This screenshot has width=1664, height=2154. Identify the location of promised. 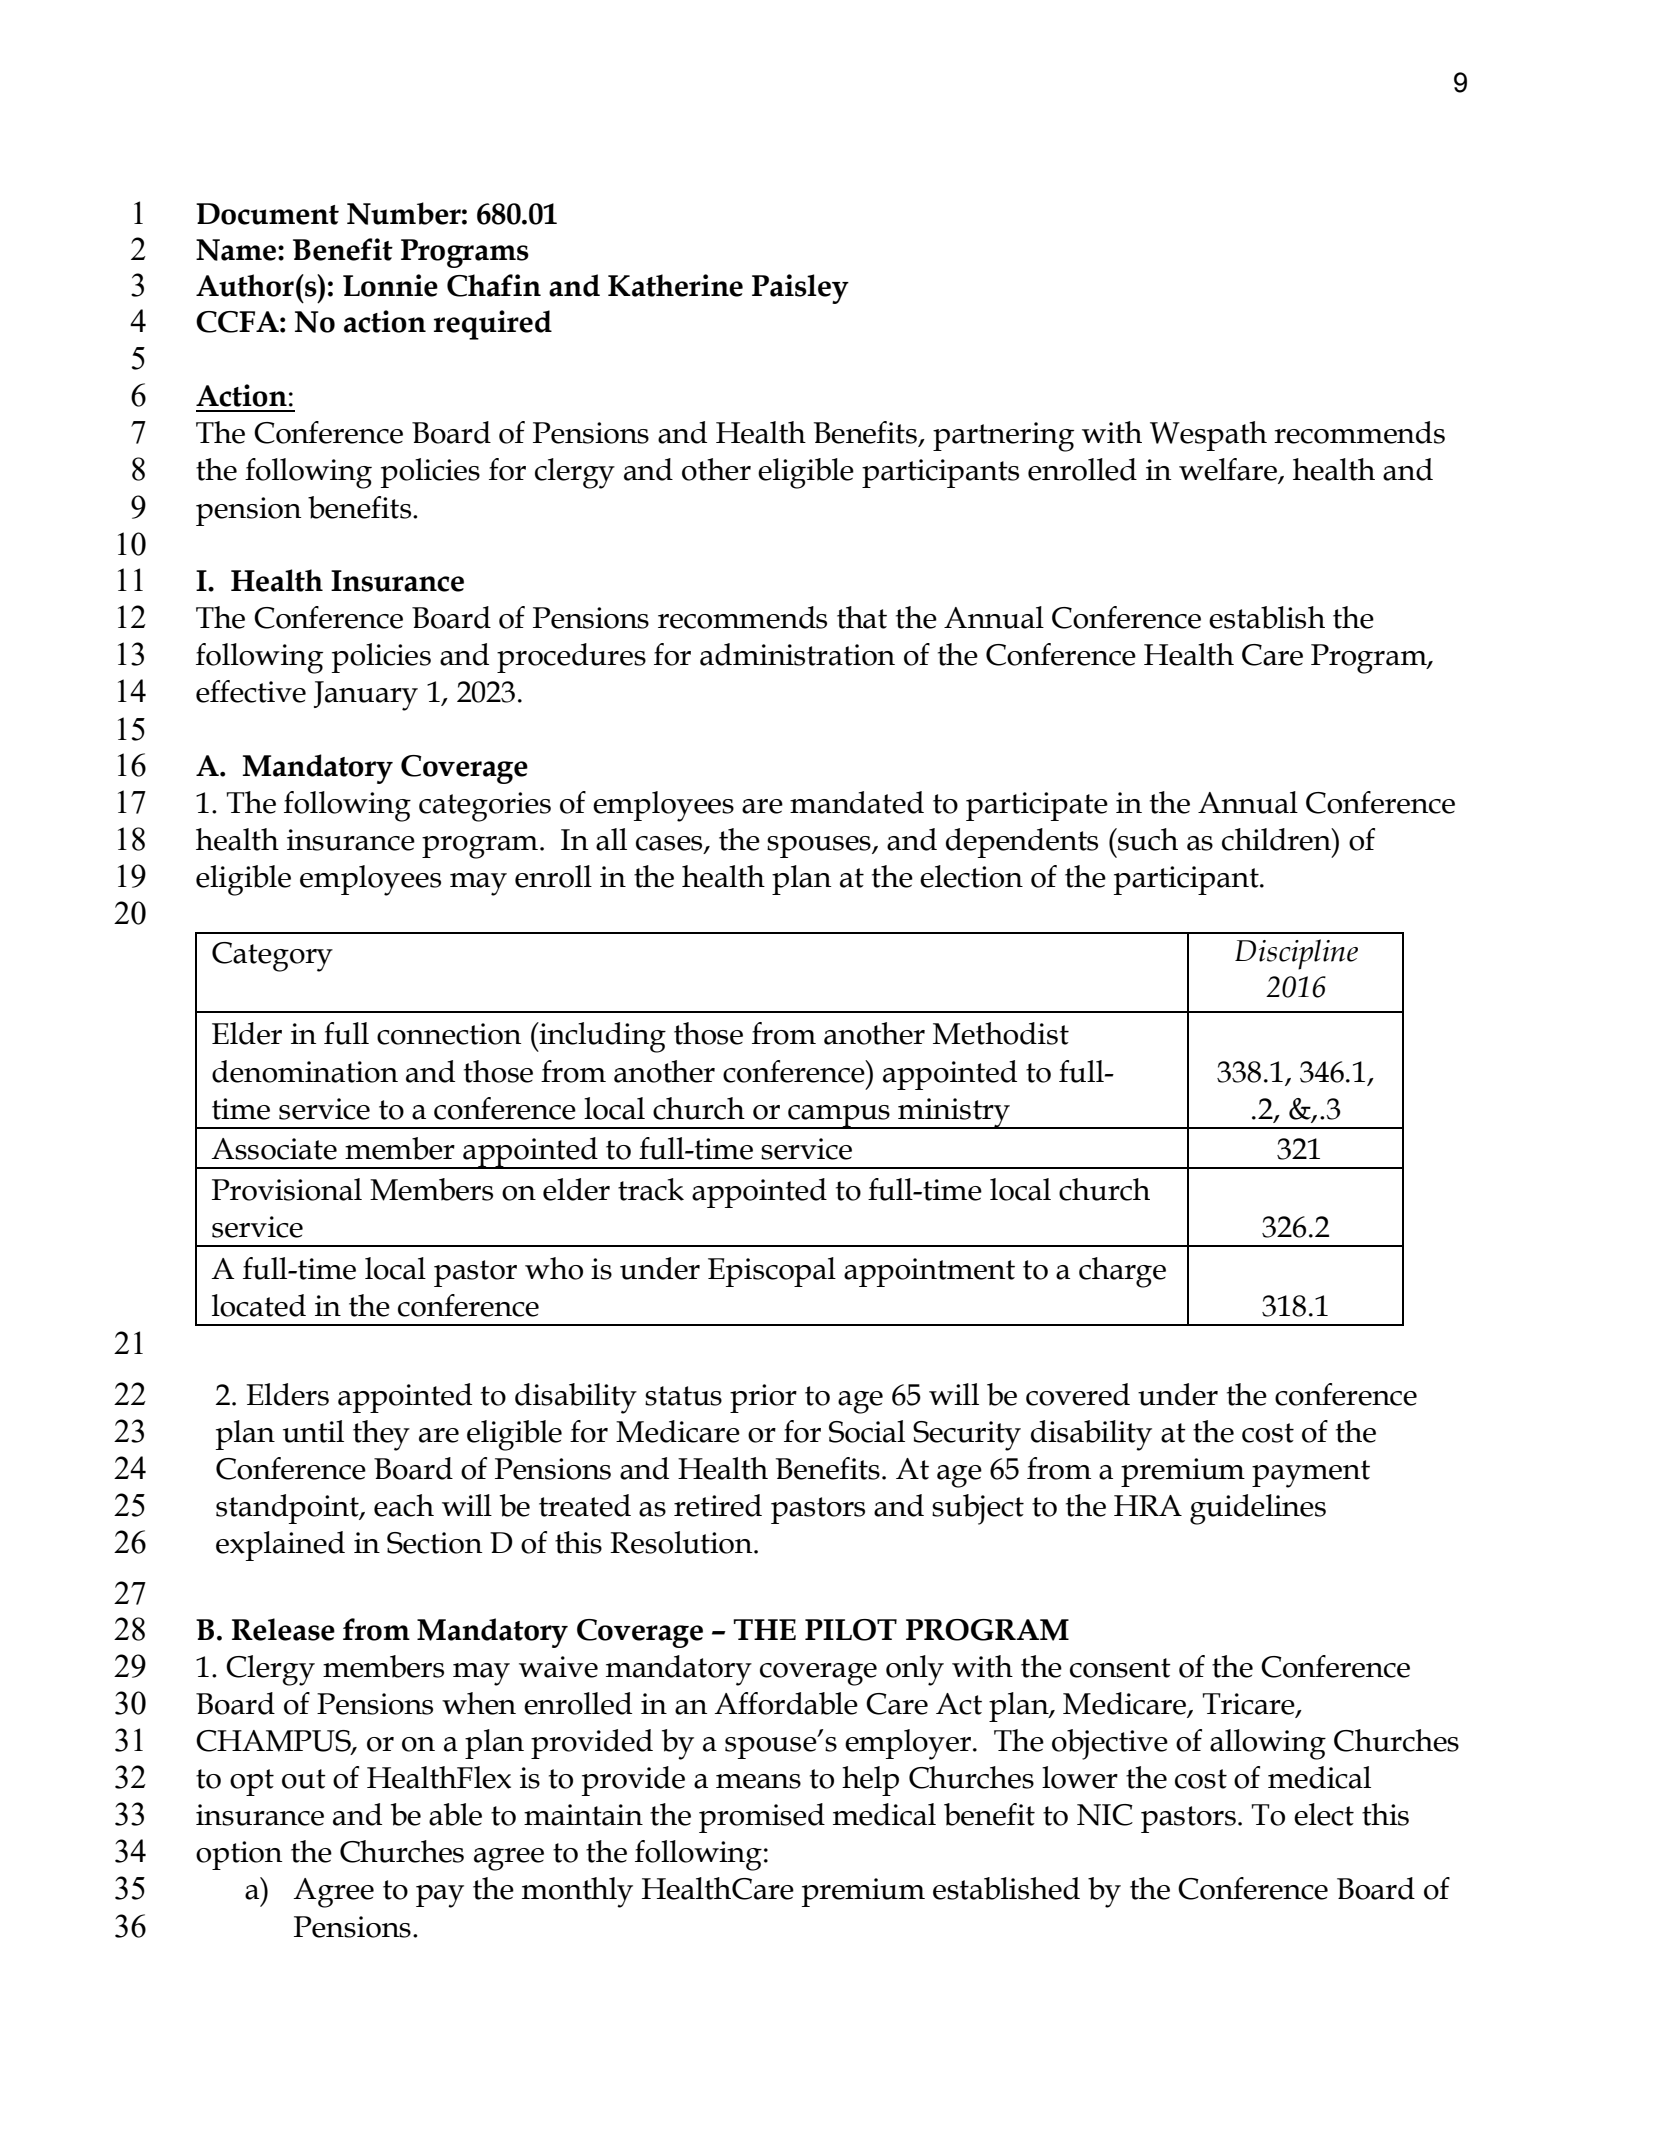
(762, 1818).
